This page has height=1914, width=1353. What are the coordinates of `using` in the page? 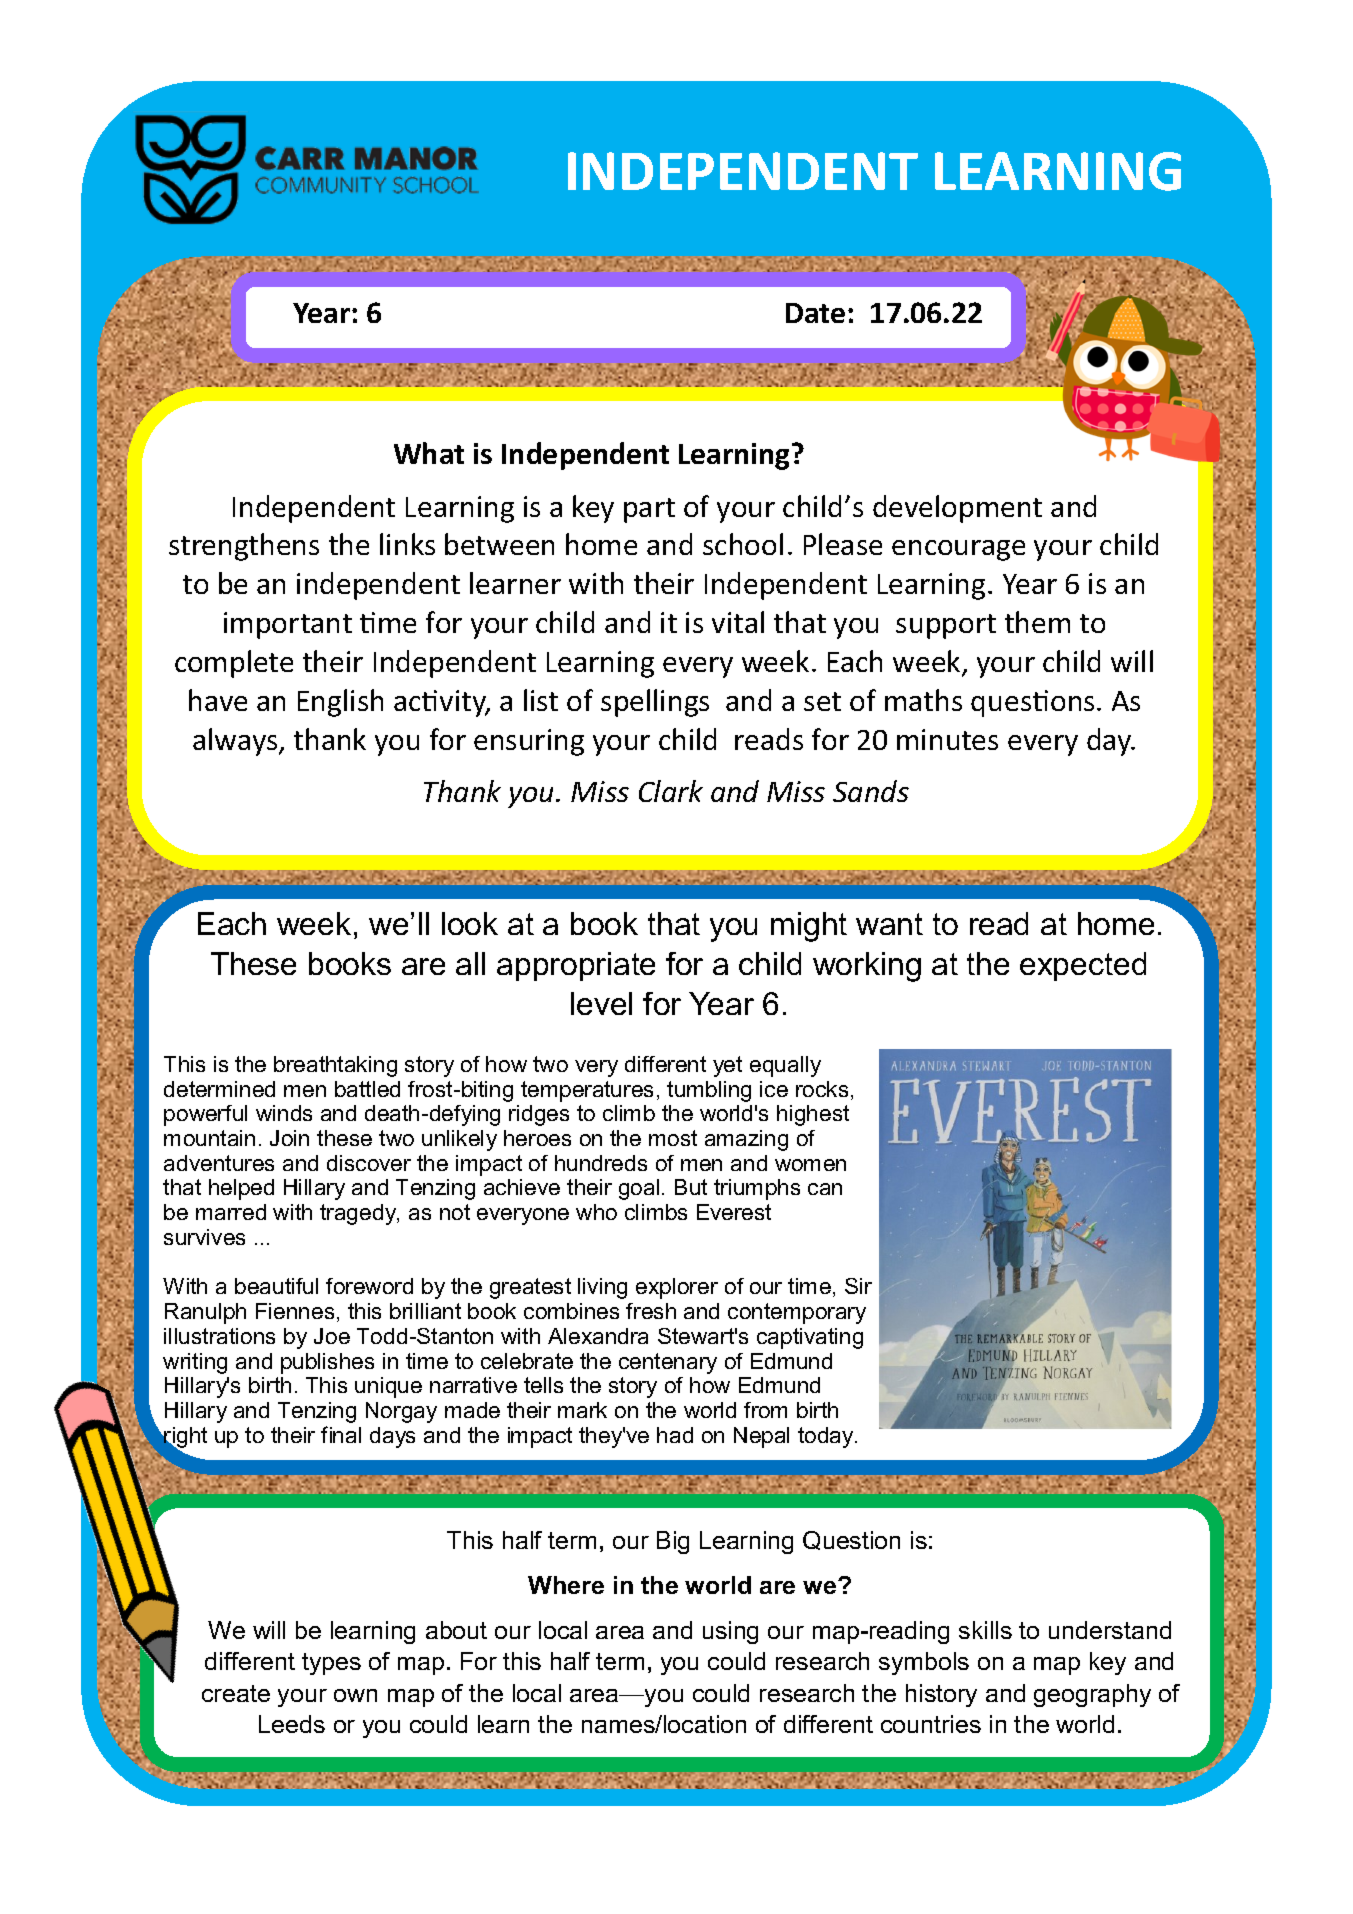 It's located at (730, 1632).
